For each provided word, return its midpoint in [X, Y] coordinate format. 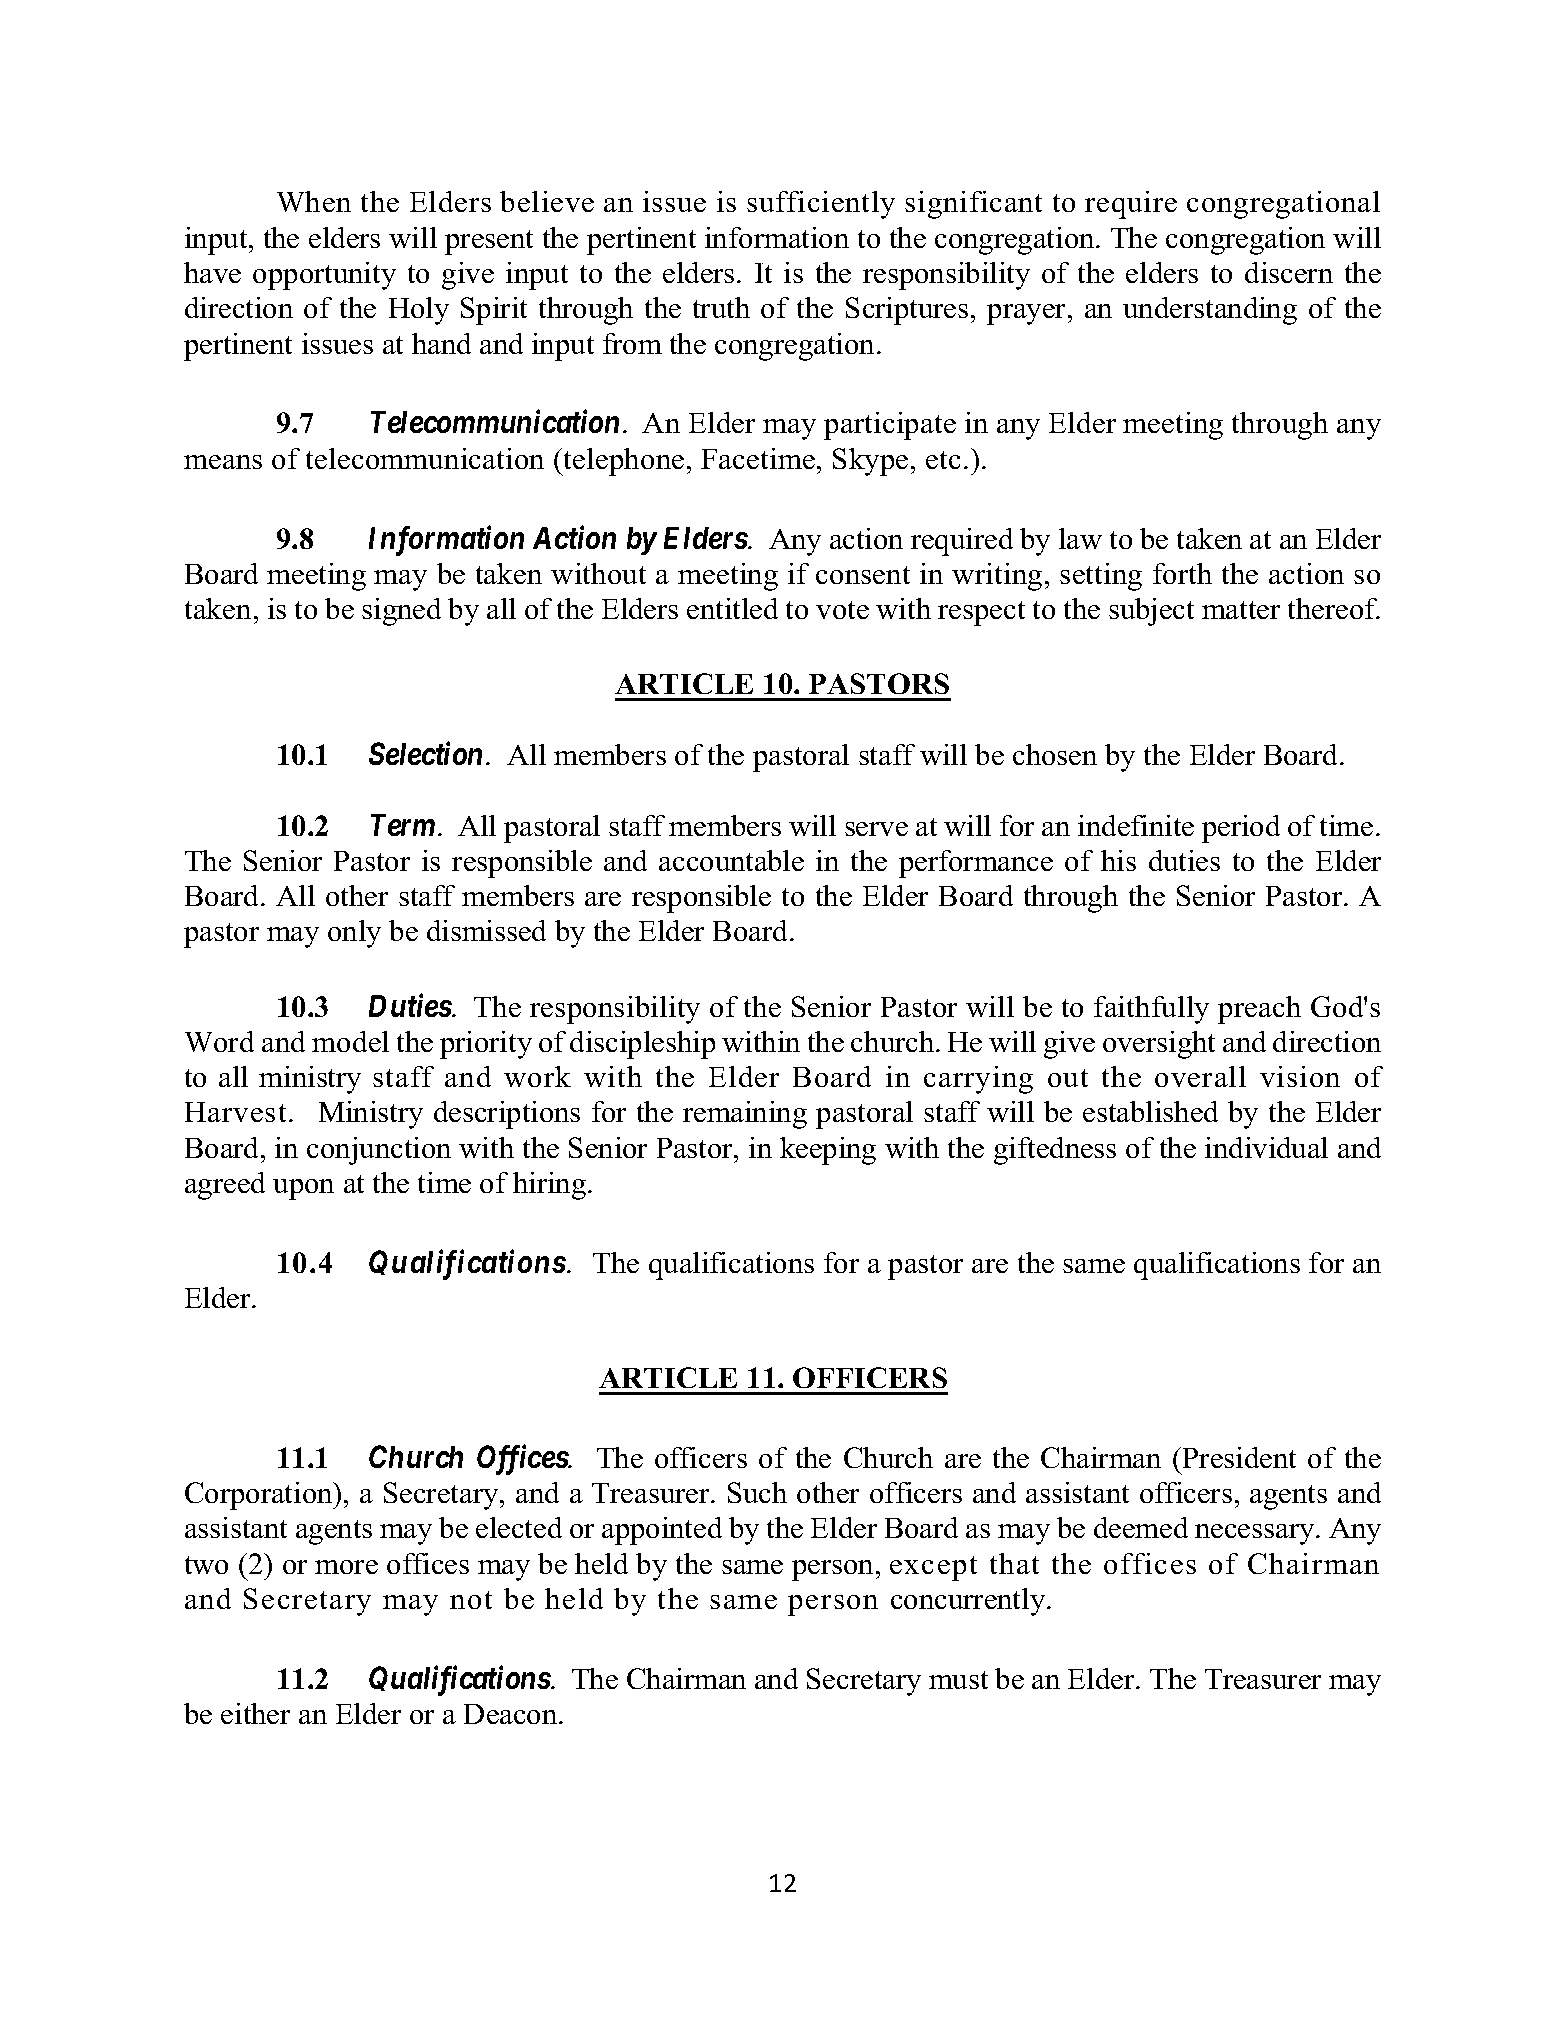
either [255, 1713]
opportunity [324, 276]
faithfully [1151, 1010]
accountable [731, 860]
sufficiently [821, 205]
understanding [1210, 311]
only [354, 934]
